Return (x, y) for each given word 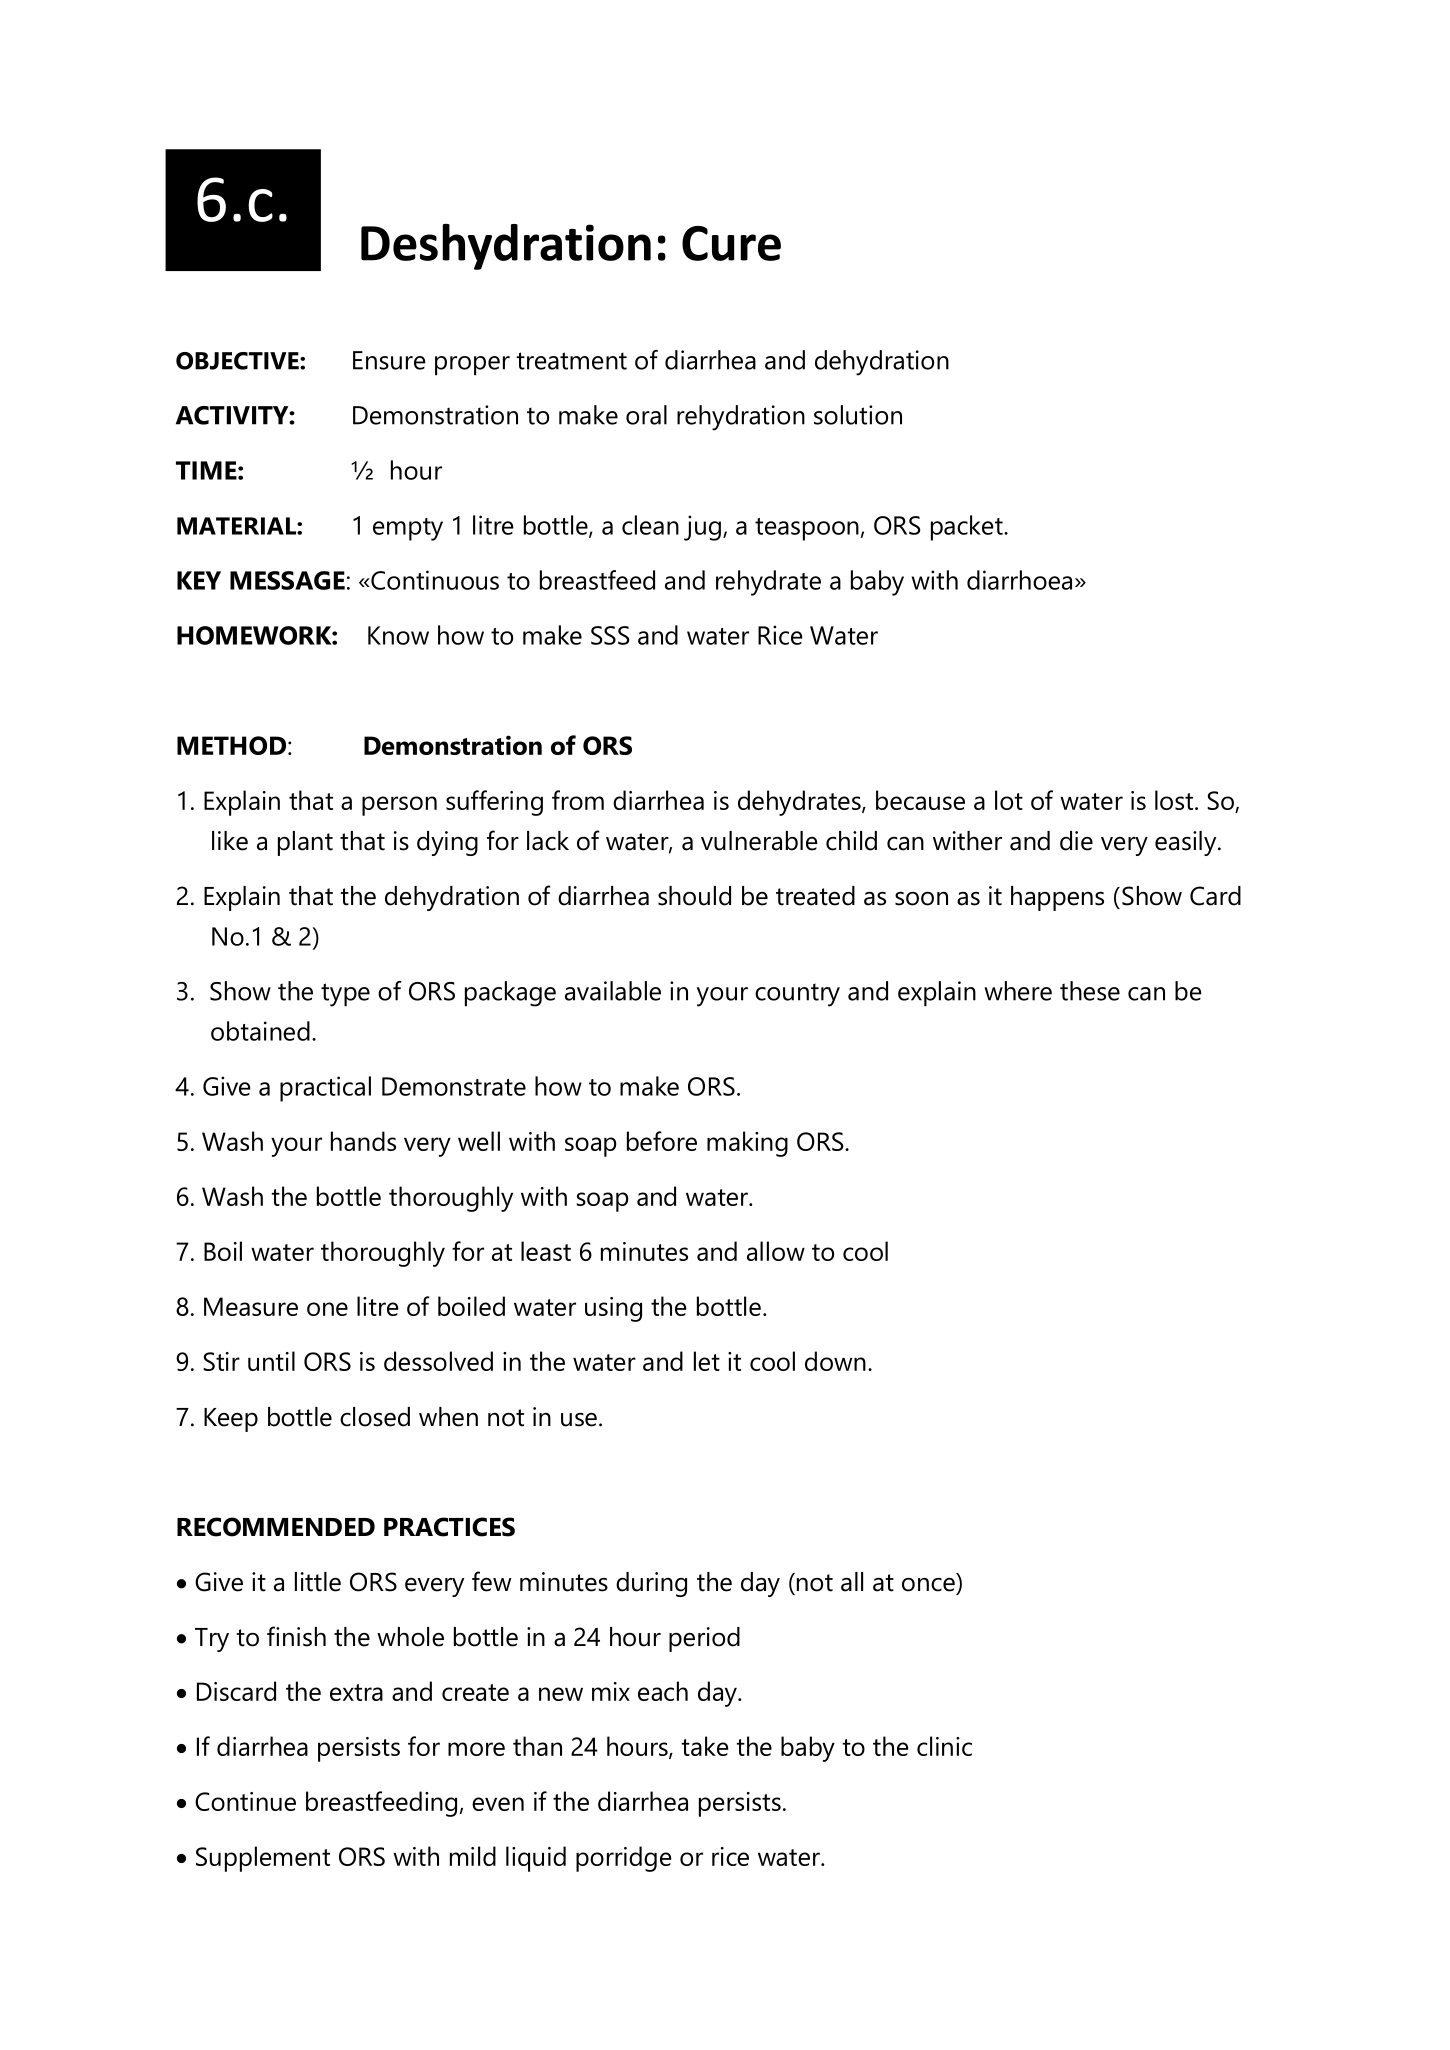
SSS (610, 635)
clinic (944, 1746)
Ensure (389, 360)
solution (858, 415)
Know (398, 635)
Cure (731, 243)
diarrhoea (1019, 580)
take (705, 1746)
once (928, 1585)
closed (375, 1417)
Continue (245, 1801)
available (613, 991)
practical (325, 1089)
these (1090, 991)
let (707, 1361)
